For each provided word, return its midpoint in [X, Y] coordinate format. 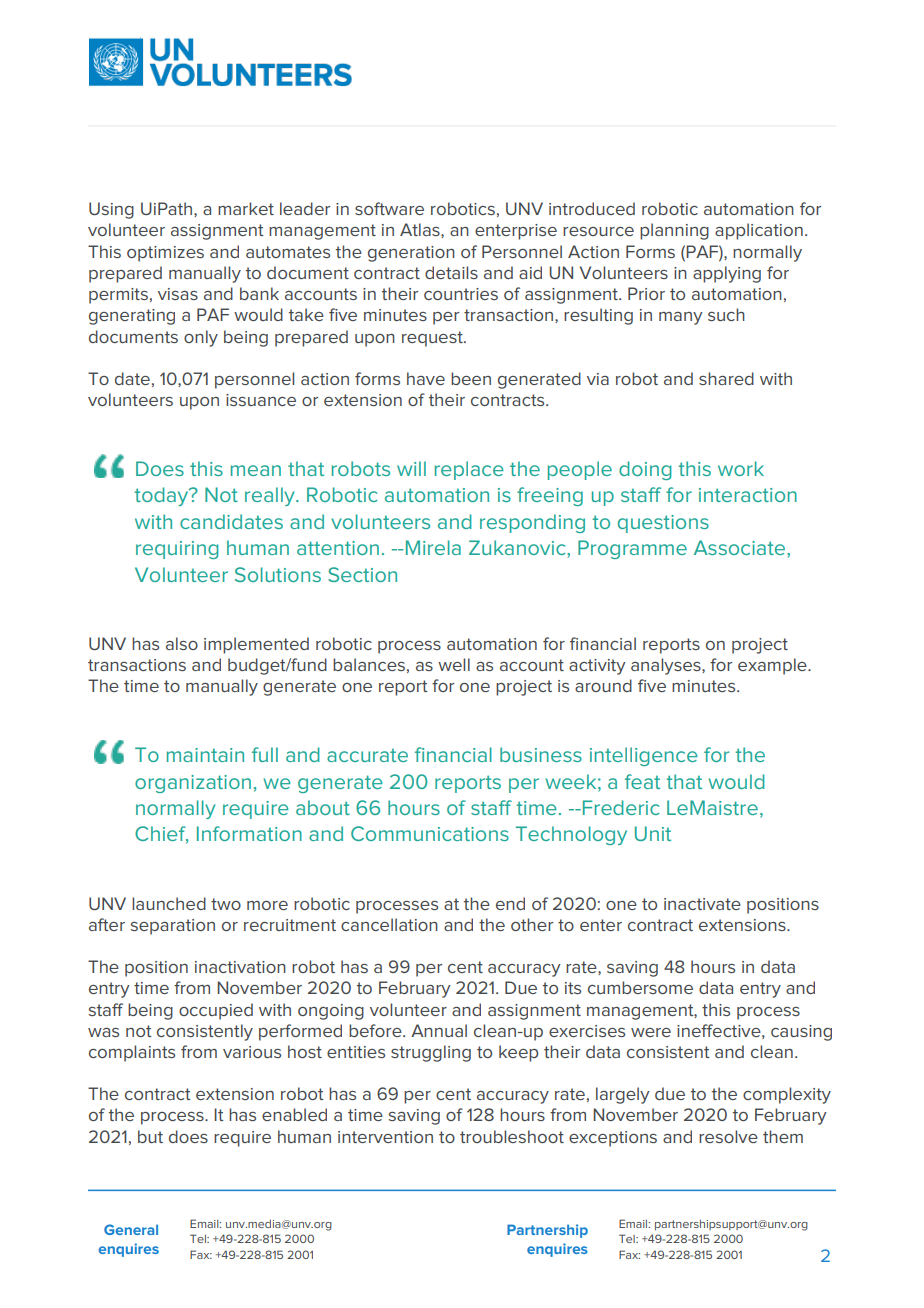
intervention [385, 1137]
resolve [728, 1136]
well [454, 664]
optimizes [165, 254]
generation [411, 254]
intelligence [644, 756]
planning [674, 231]
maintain [205, 755]
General [131, 1229]
